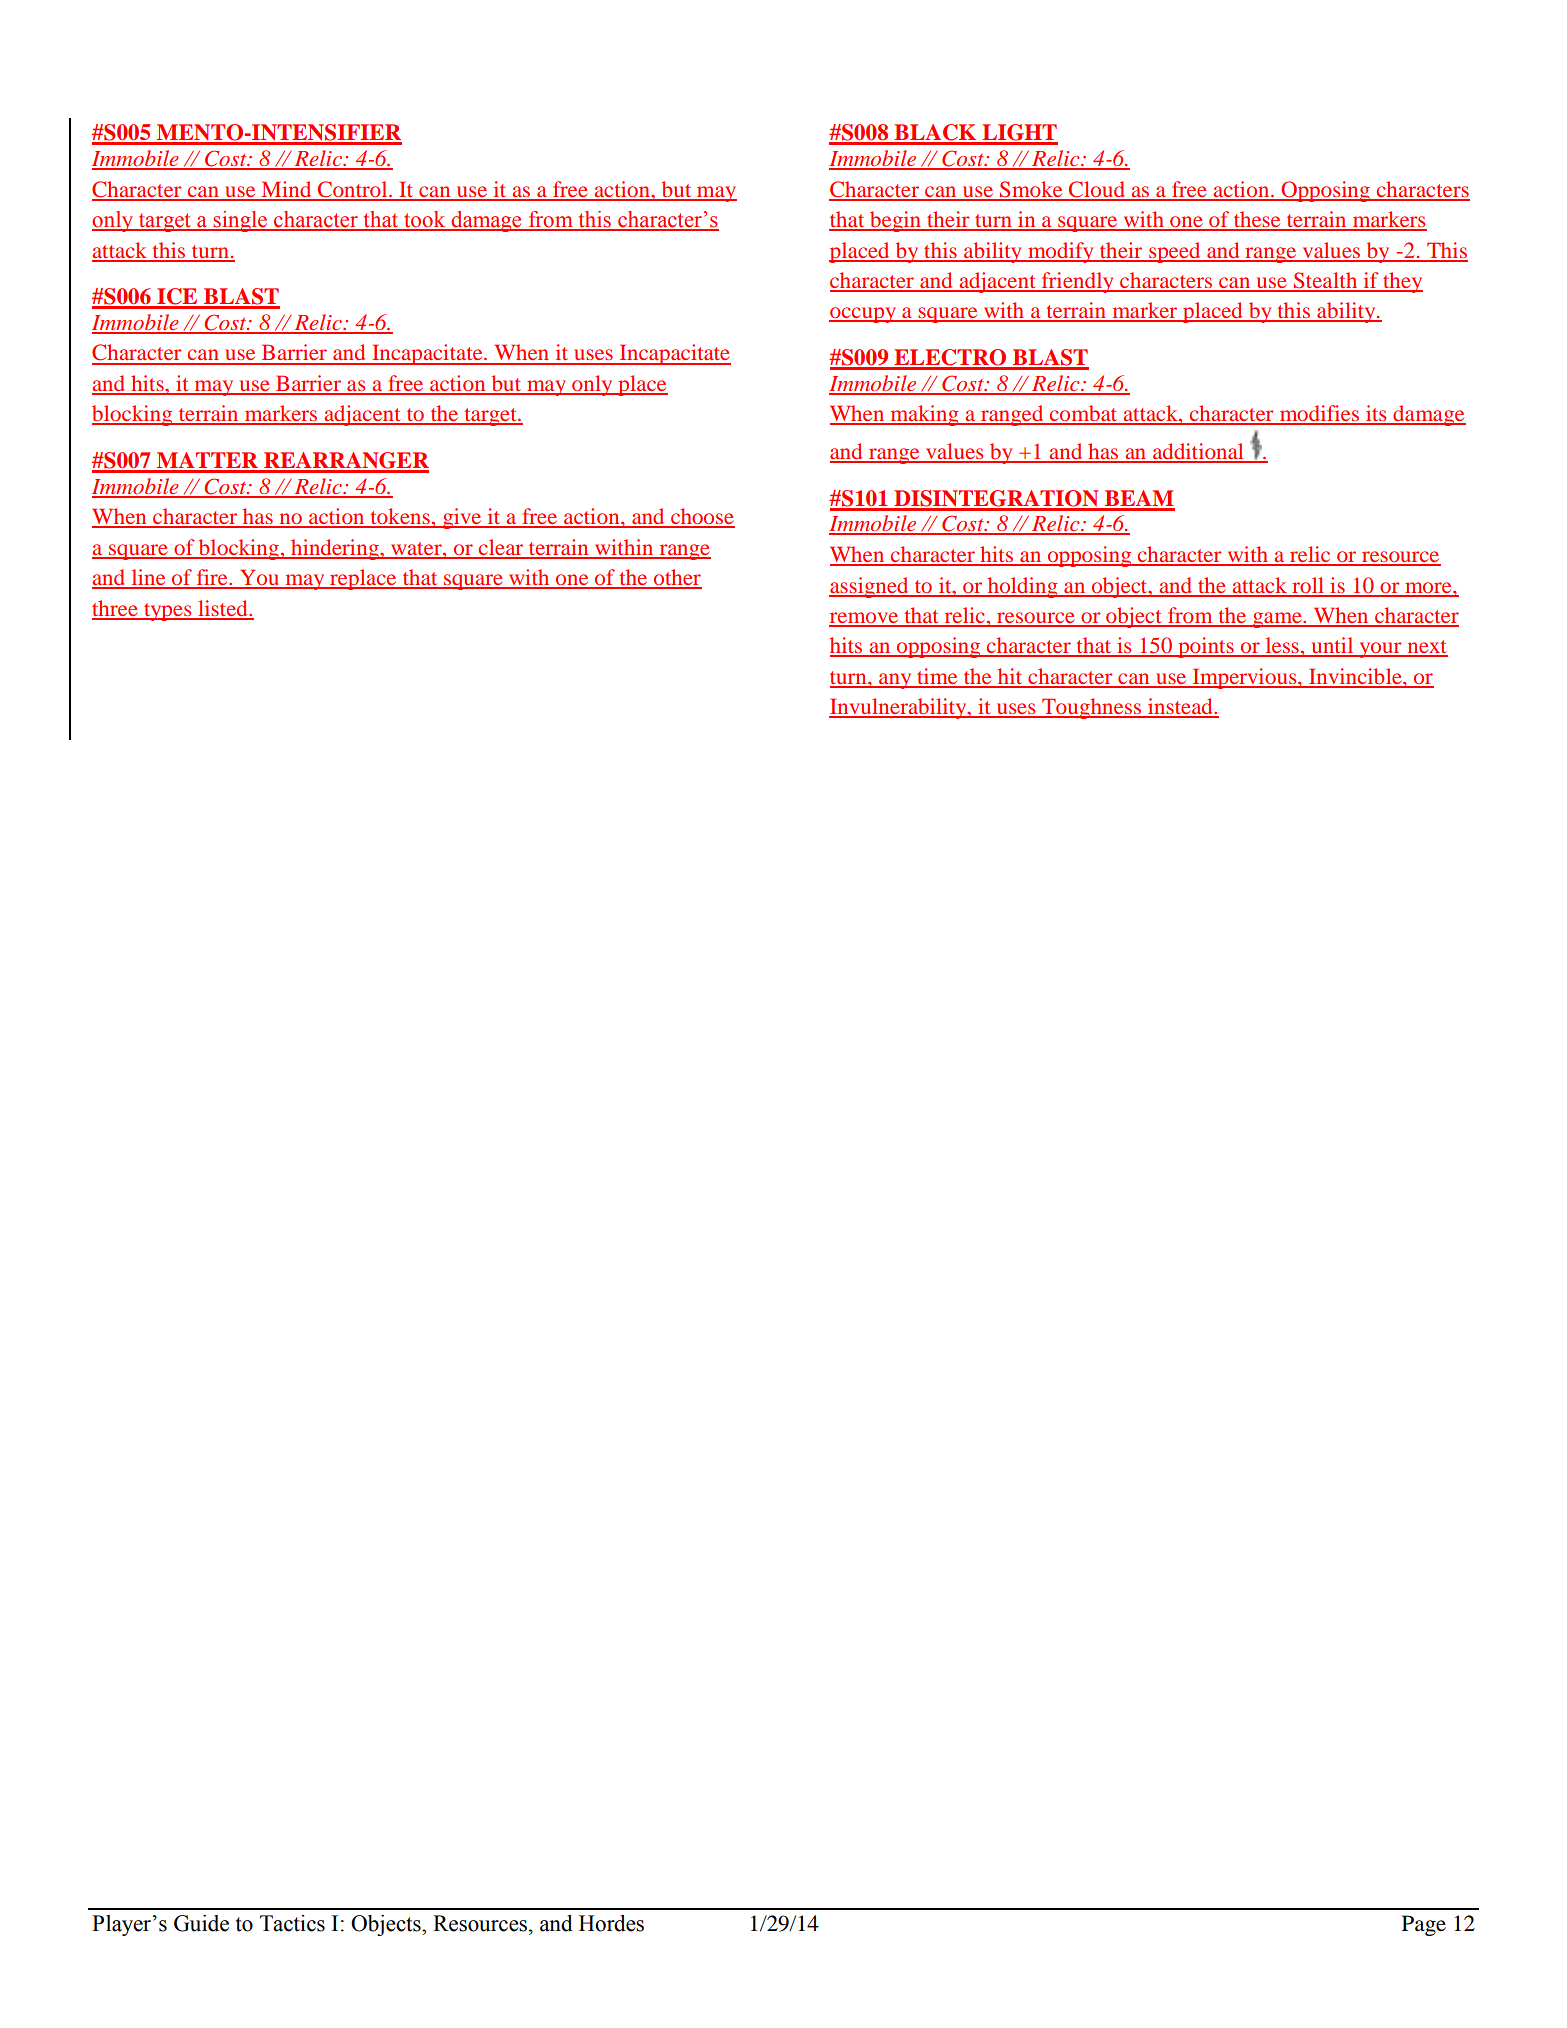 This screenshot has width=1567, height=2028. Describe the element at coordinates (240, 221) in the screenshot. I see `single` at that location.
